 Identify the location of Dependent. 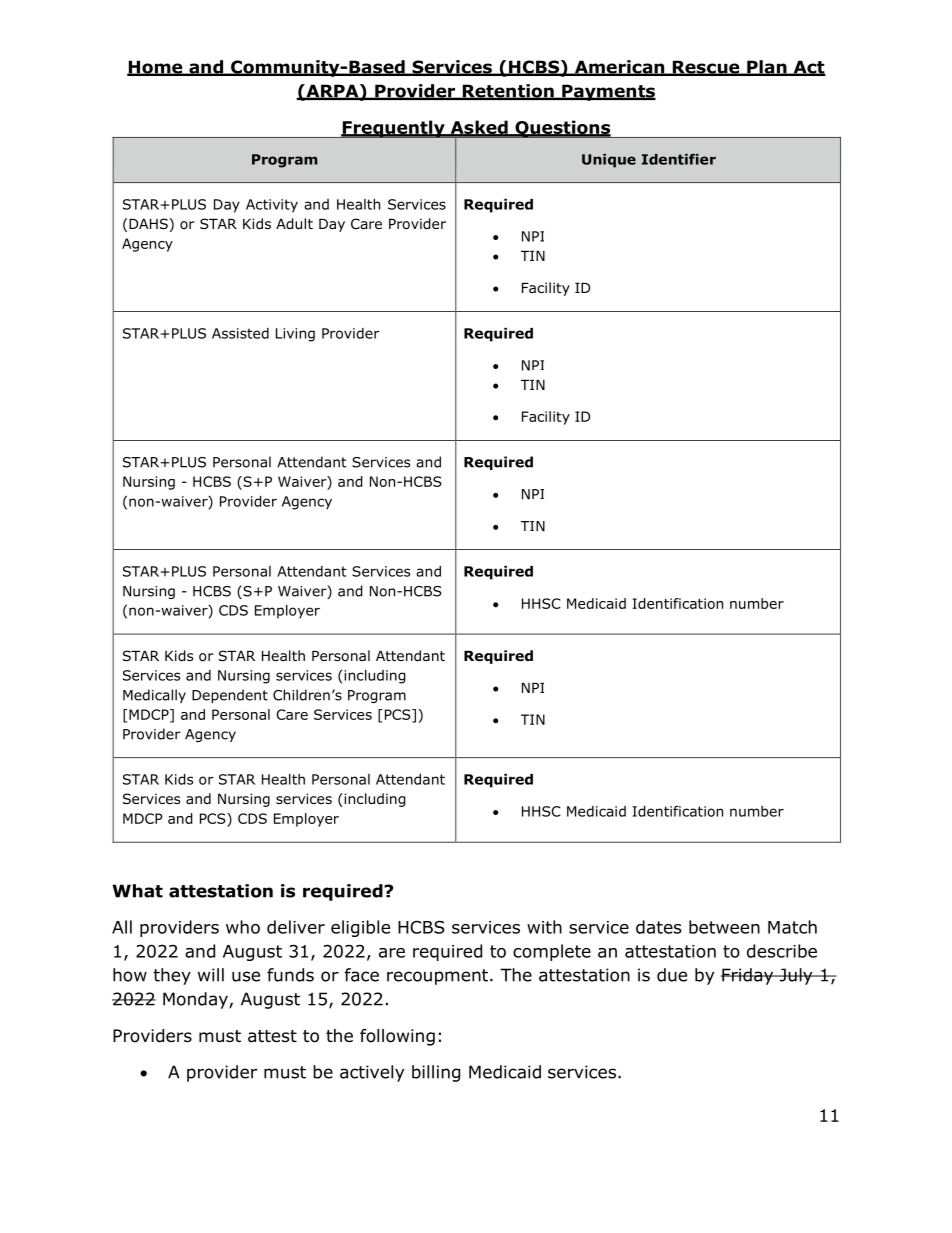
(230, 696).
